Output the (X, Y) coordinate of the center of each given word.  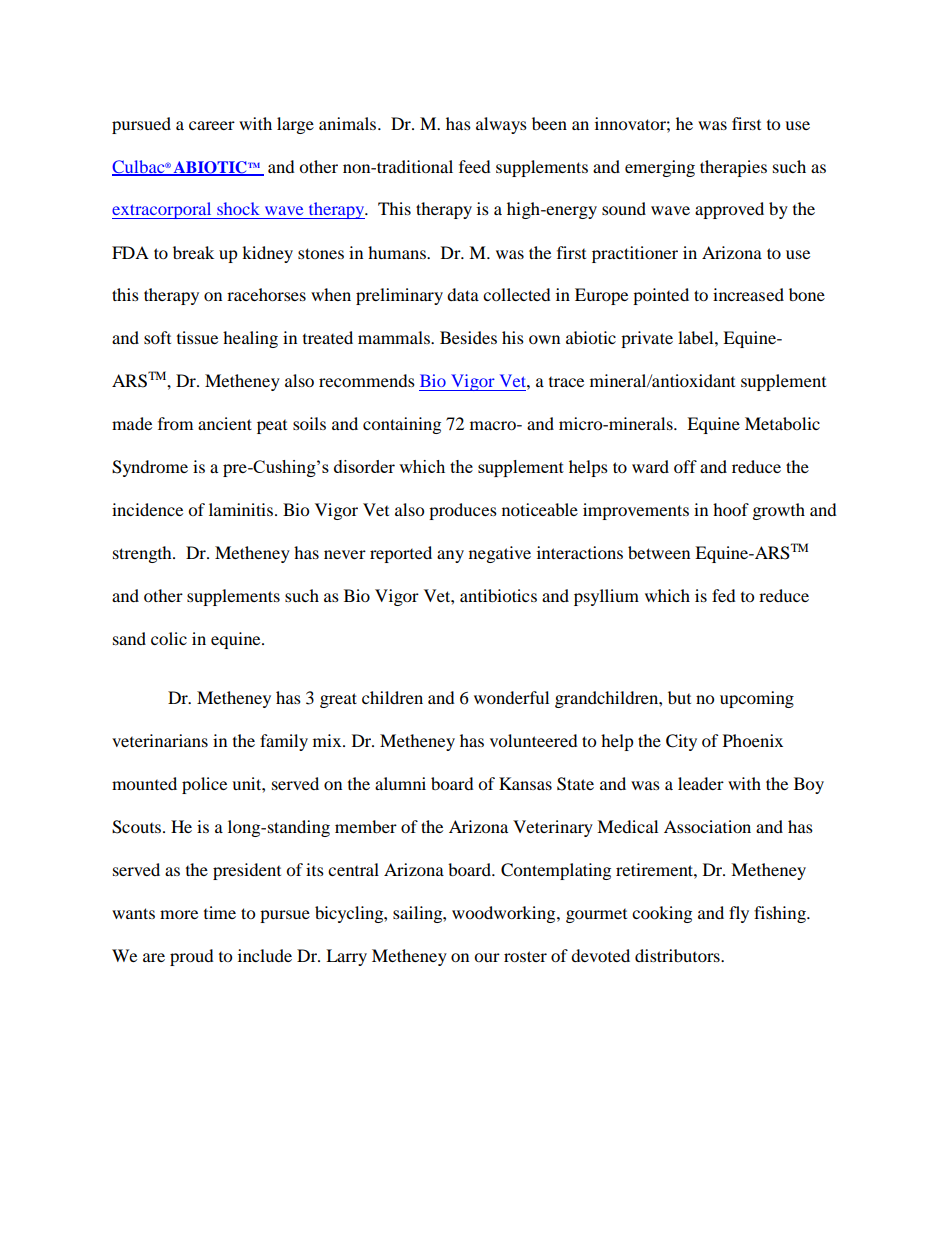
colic (169, 638)
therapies (733, 168)
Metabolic (782, 423)
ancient (225, 423)
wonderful (511, 697)
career (212, 125)
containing (402, 425)
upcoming (757, 699)
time (220, 912)
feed (475, 166)
